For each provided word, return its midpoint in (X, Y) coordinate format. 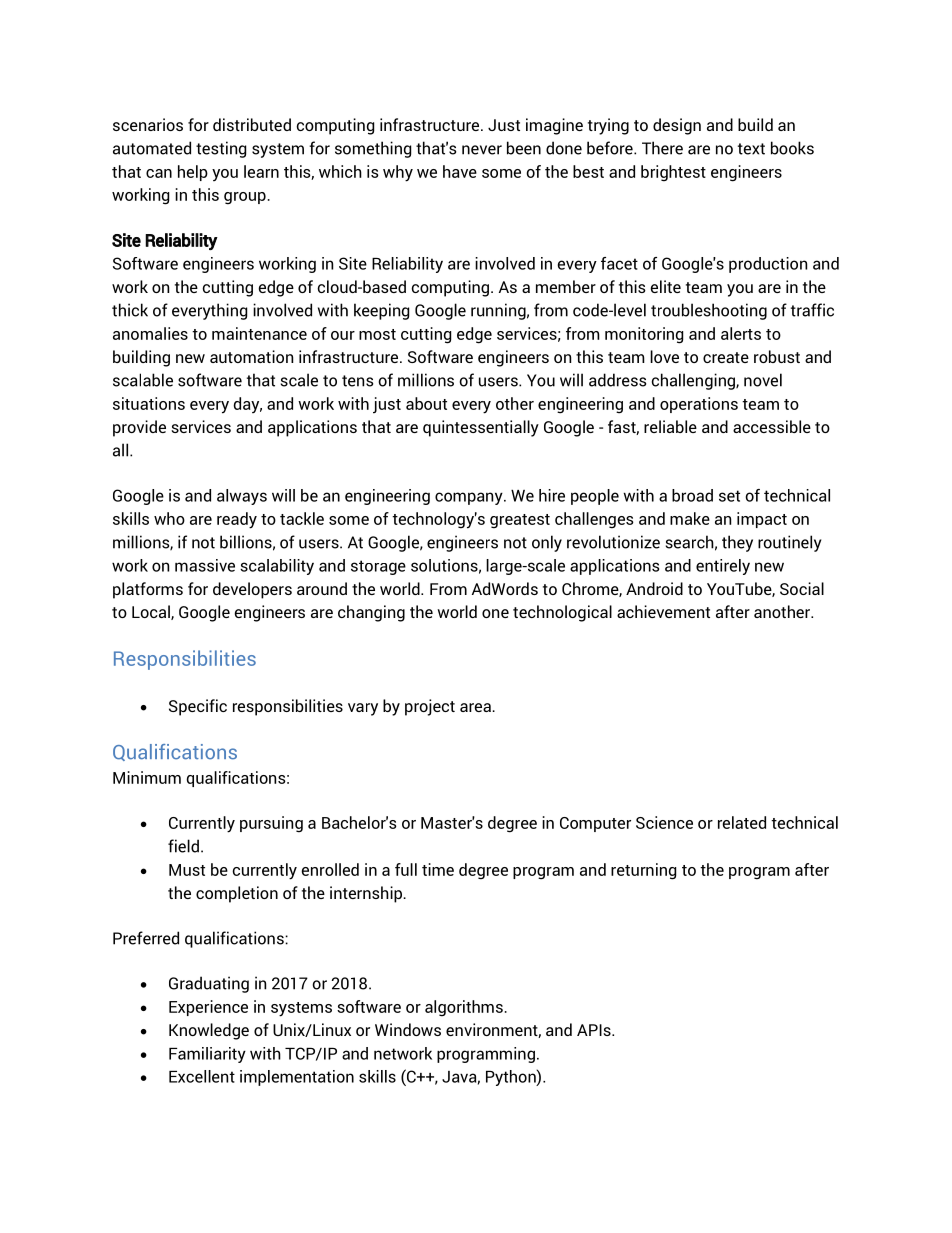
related (742, 822)
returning (643, 871)
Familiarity (207, 1055)
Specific (198, 707)
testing (221, 149)
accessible (772, 426)
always (242, 497)
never (482, 150)
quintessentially (481, 428)
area (476, 707)
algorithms (464, 1008)
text (751, 149)
